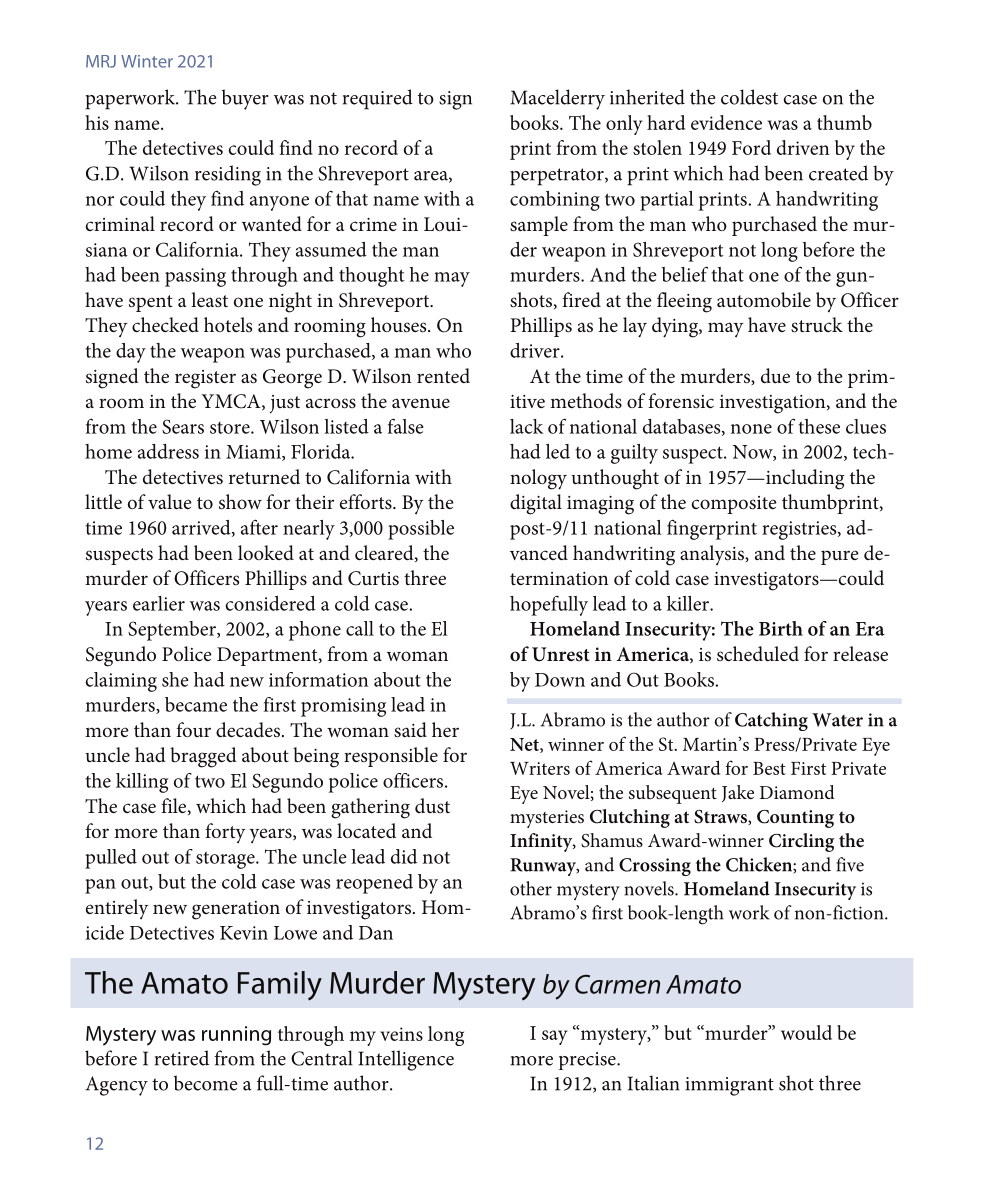  I want to click on required, so click(378, 99).
